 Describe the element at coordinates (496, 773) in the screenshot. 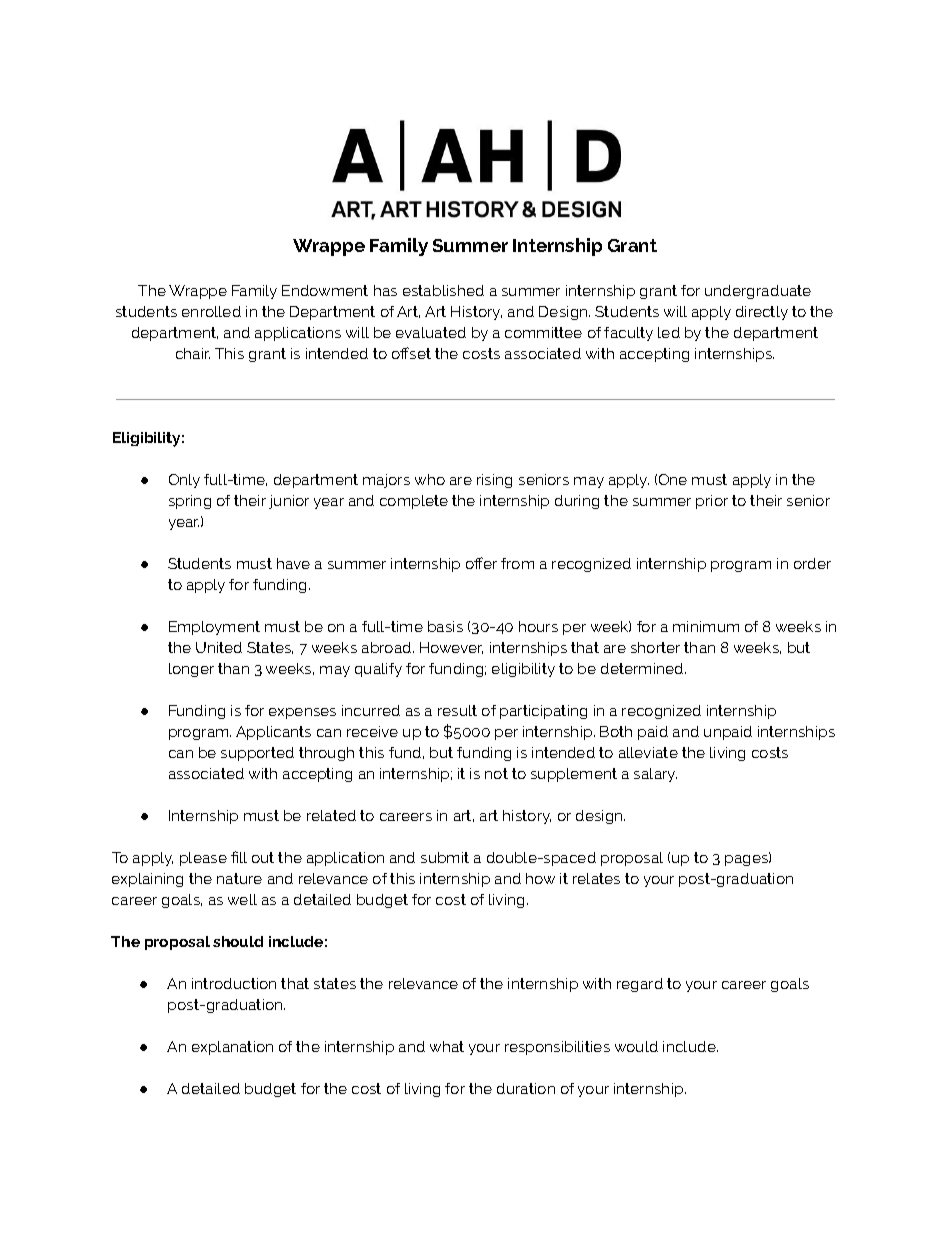

I see `not` at that location.
